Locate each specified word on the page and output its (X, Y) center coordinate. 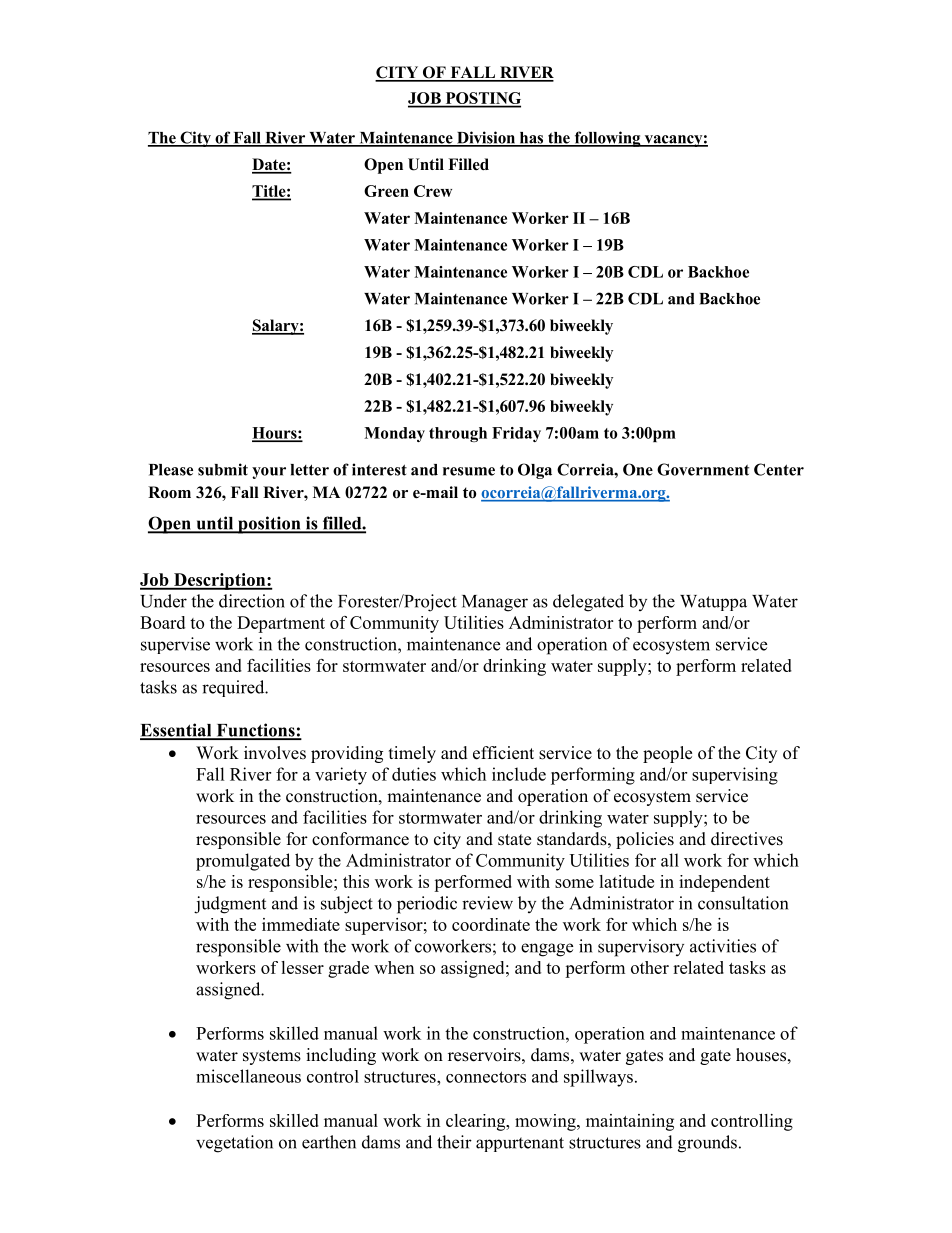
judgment (230, 905)
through (458, 434)
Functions (255, 731)
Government (703, 469)
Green (386, 191)
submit (223, 469)
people (667, 754)
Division (486, 138)
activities (723, 946)
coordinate (491, 924)
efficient (503, 753)
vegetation (234, 1144)
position (269, 525)
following (607, 139)
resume (469, 471)
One (638, 469)
